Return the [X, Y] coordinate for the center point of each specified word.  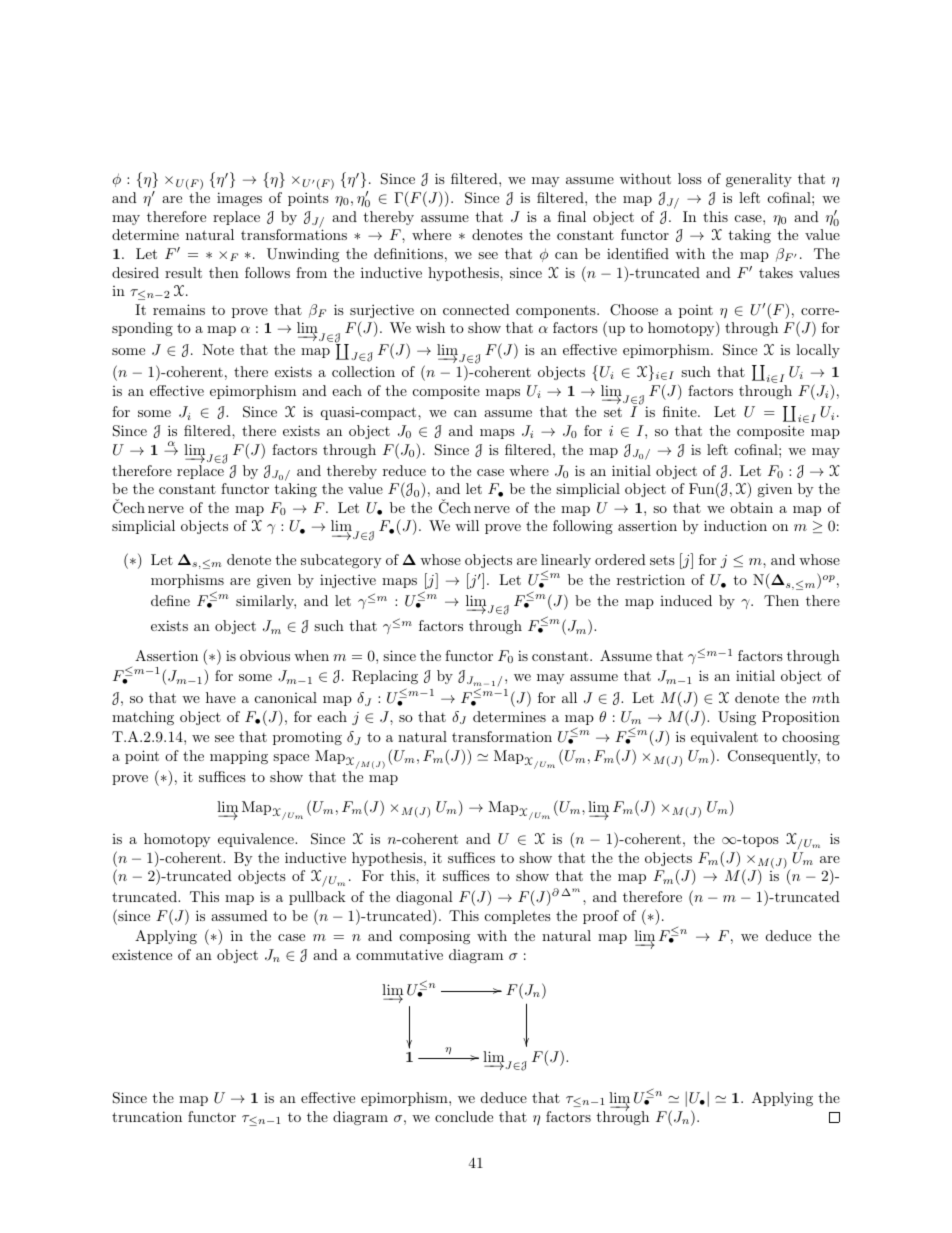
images [239, 199]
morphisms [187, 581]
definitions [408, 253]
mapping [239, 757]
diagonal [424, 898]
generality [759, 180]
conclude [464, 1116]
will [467, 525]
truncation [147, 1116]
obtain [751, 507]
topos [759, 840]
